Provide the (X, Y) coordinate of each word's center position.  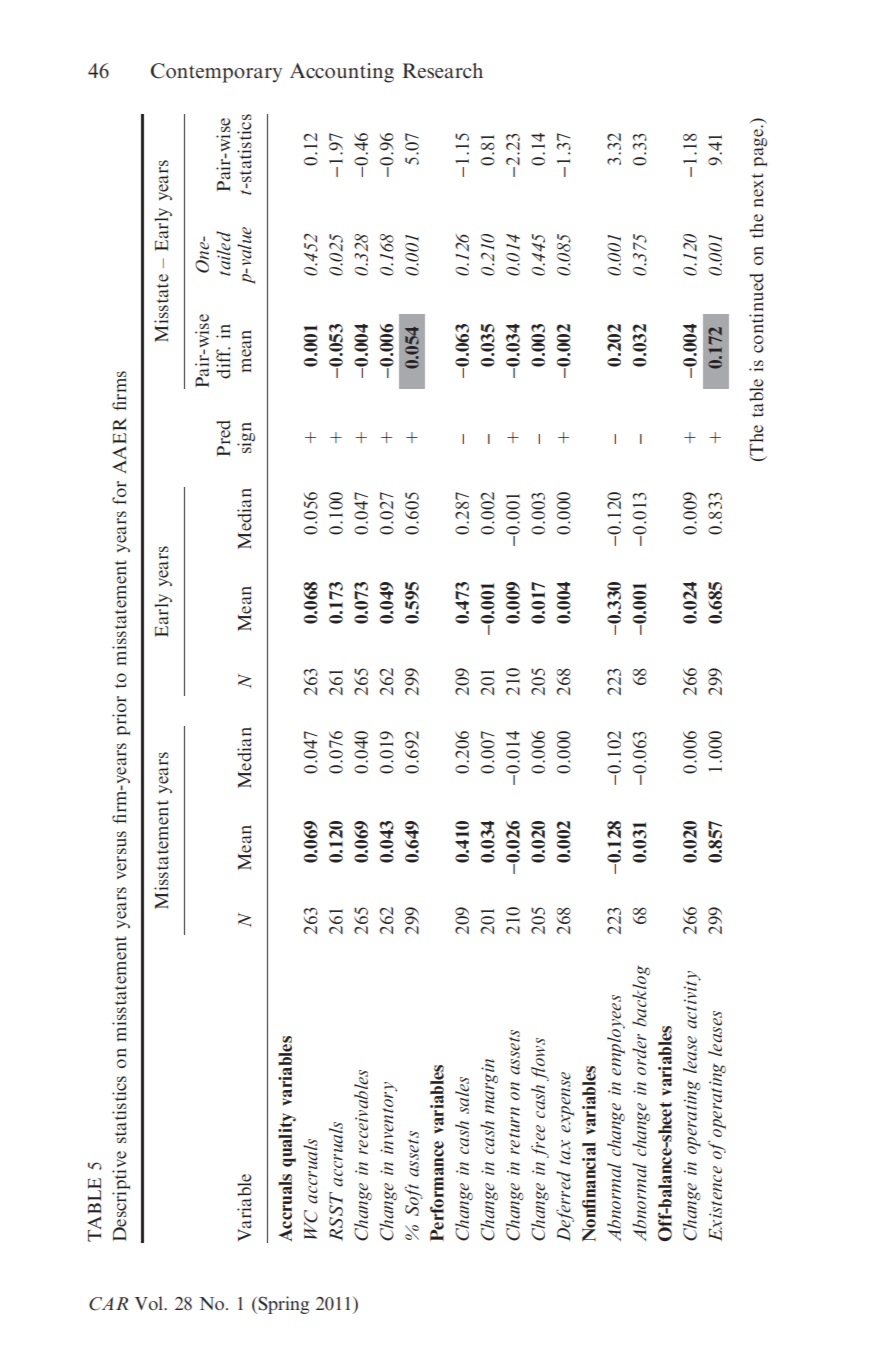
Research (443, 70)
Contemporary (216, 73)
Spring (282, 1305)
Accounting (342, 73)
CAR (108, 1304)
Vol (150, 1303)
